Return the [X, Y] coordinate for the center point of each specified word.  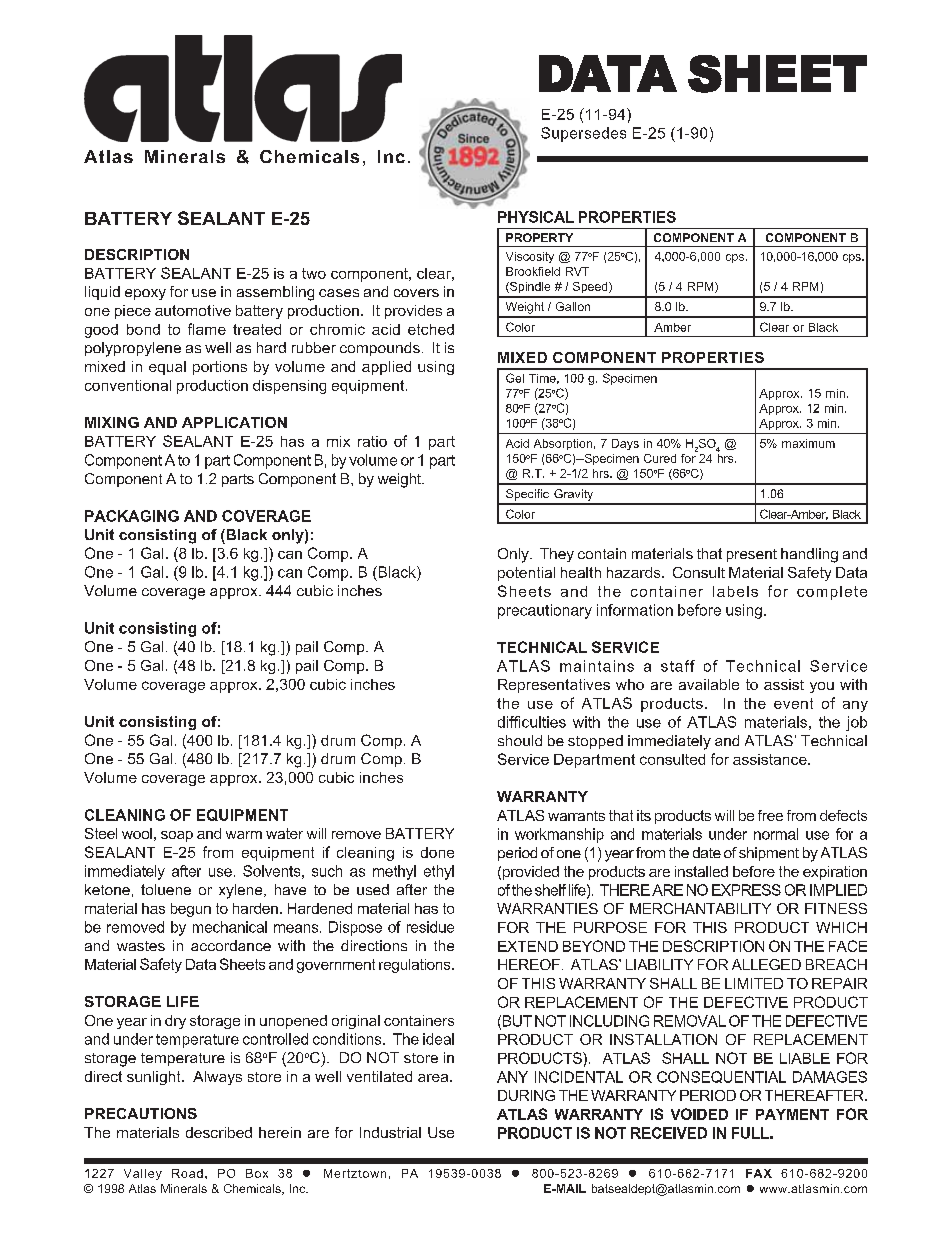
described [219, 1132]
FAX [759, 1173]
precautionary [545, 611]
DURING [526, 1095]
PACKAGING [132, 516]
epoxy [145, 294]
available [709, 684]
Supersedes [583, 134]
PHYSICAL [536, 217]
